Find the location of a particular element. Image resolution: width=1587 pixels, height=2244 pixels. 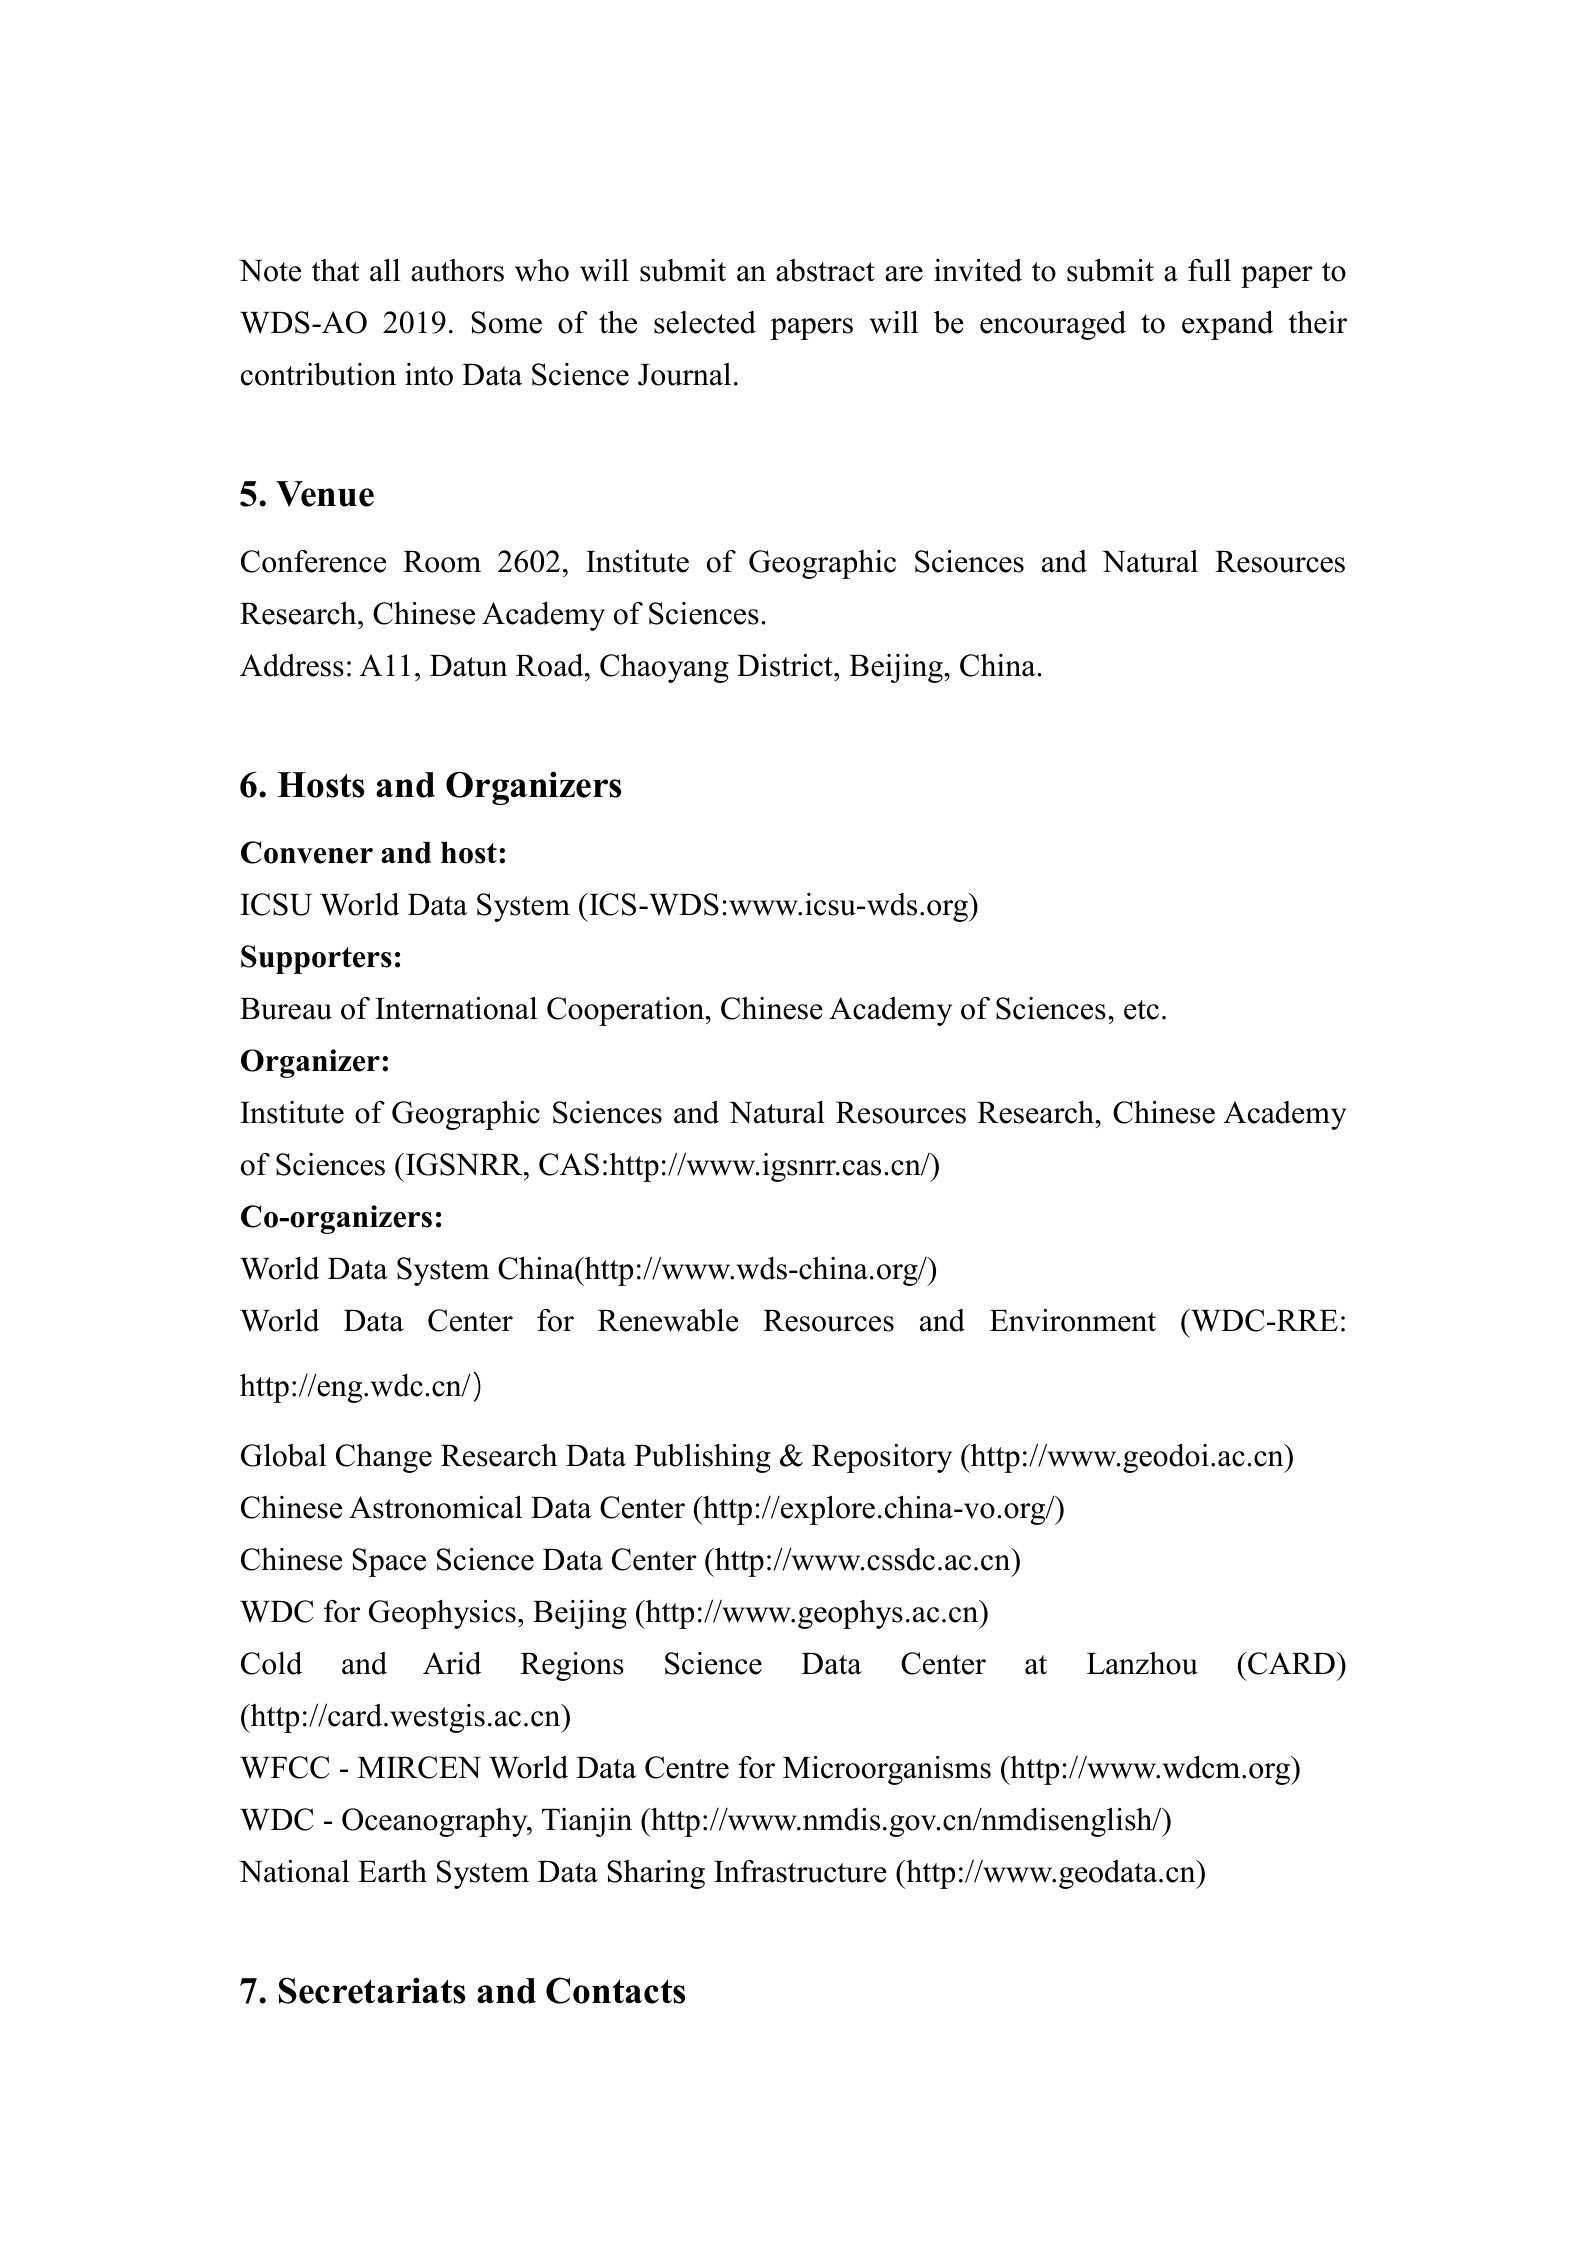

Repository is located at coordinates (882, 1458).
